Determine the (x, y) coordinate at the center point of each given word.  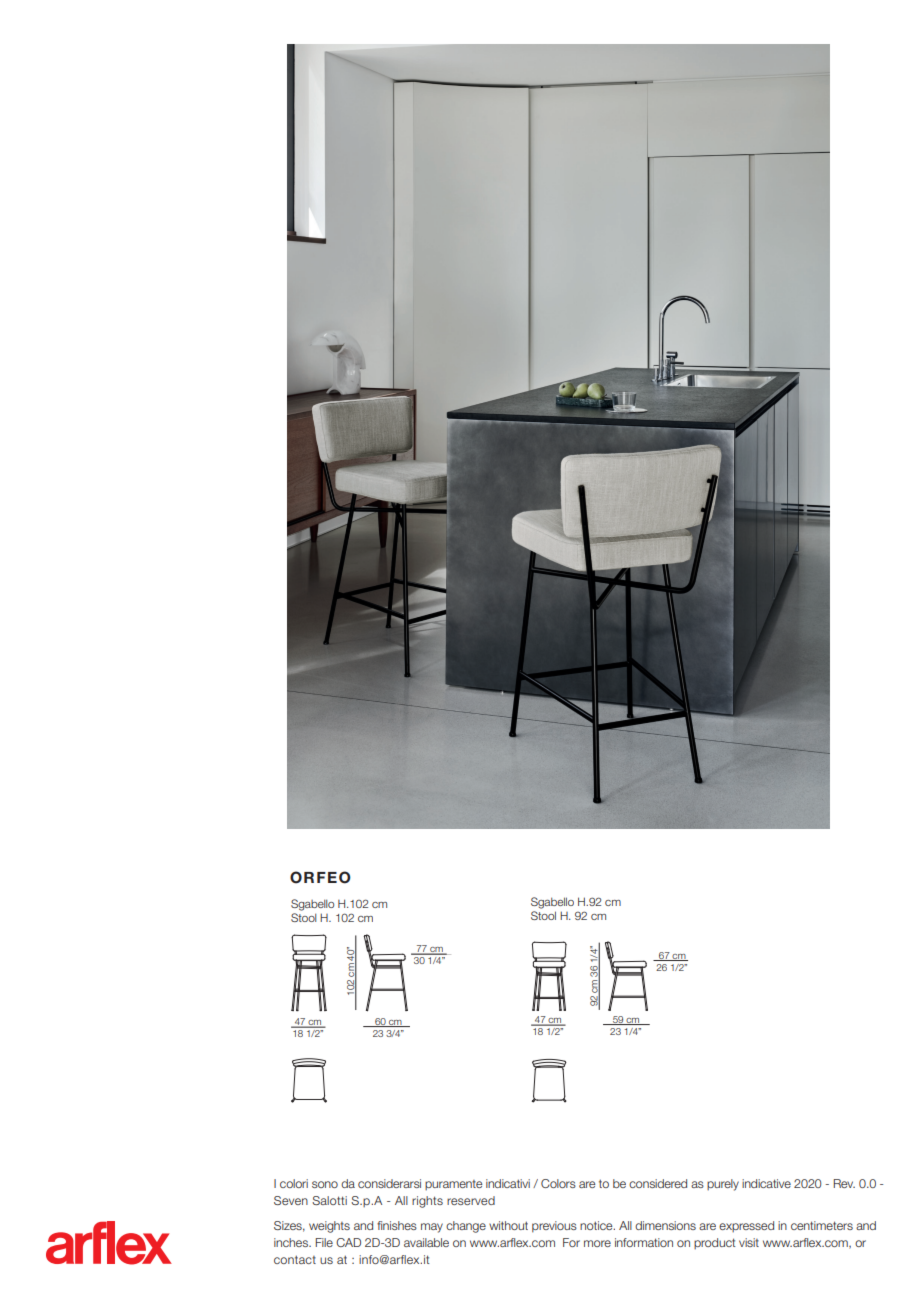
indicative (766, 1183)
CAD (348, 1242)
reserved (471, 1200)
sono (325, 1184)
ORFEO (320, 877)
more (597, 1243)
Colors (558, 1183)
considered (658, 1183)
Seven (291, 1200)
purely (723, 1185)
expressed (746, 1226)
